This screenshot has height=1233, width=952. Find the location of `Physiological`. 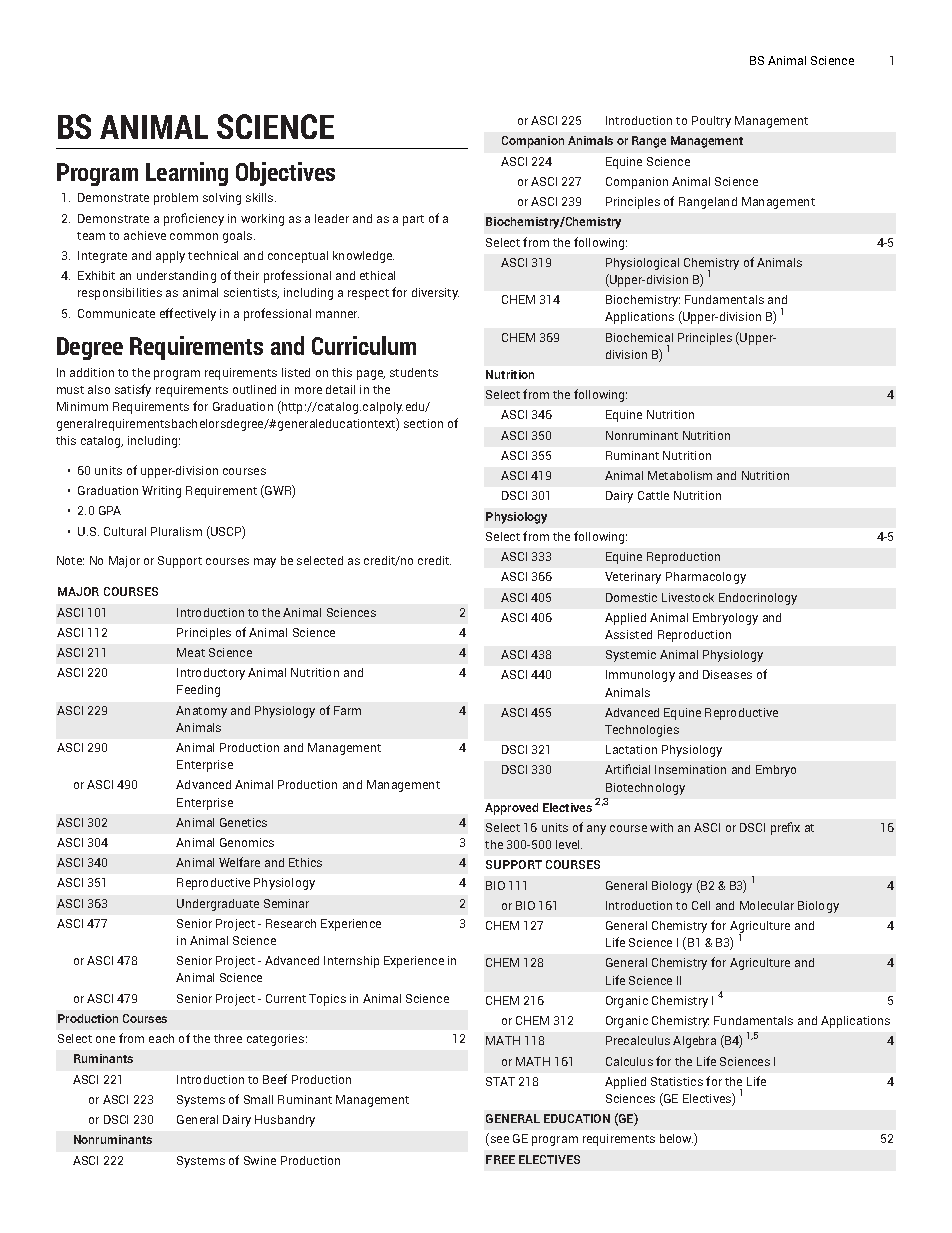

Physiological is located at coordinates (642, 264).
